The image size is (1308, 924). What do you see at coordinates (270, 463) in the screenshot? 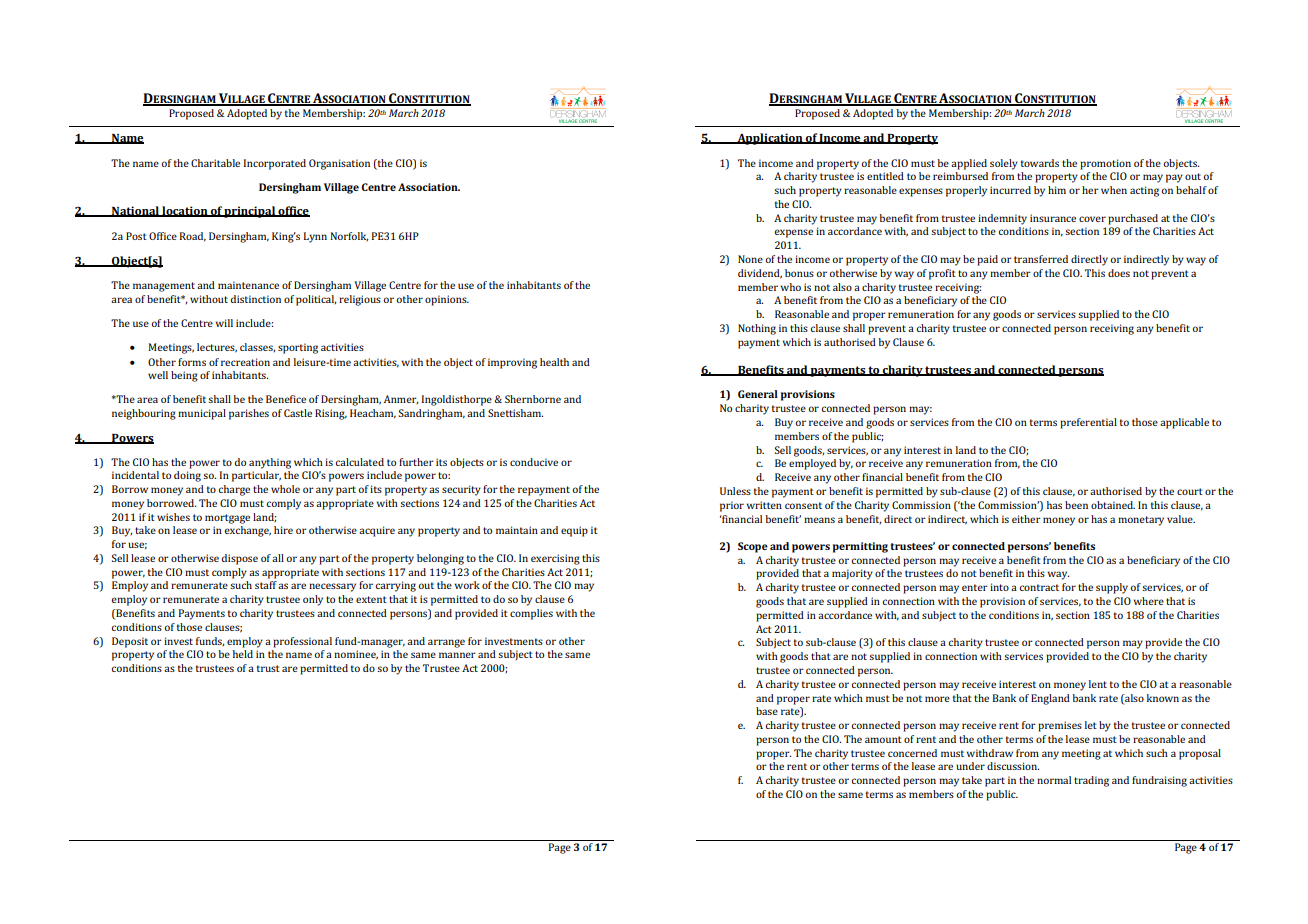
I see `anything` at bounding box center [270, 463].
